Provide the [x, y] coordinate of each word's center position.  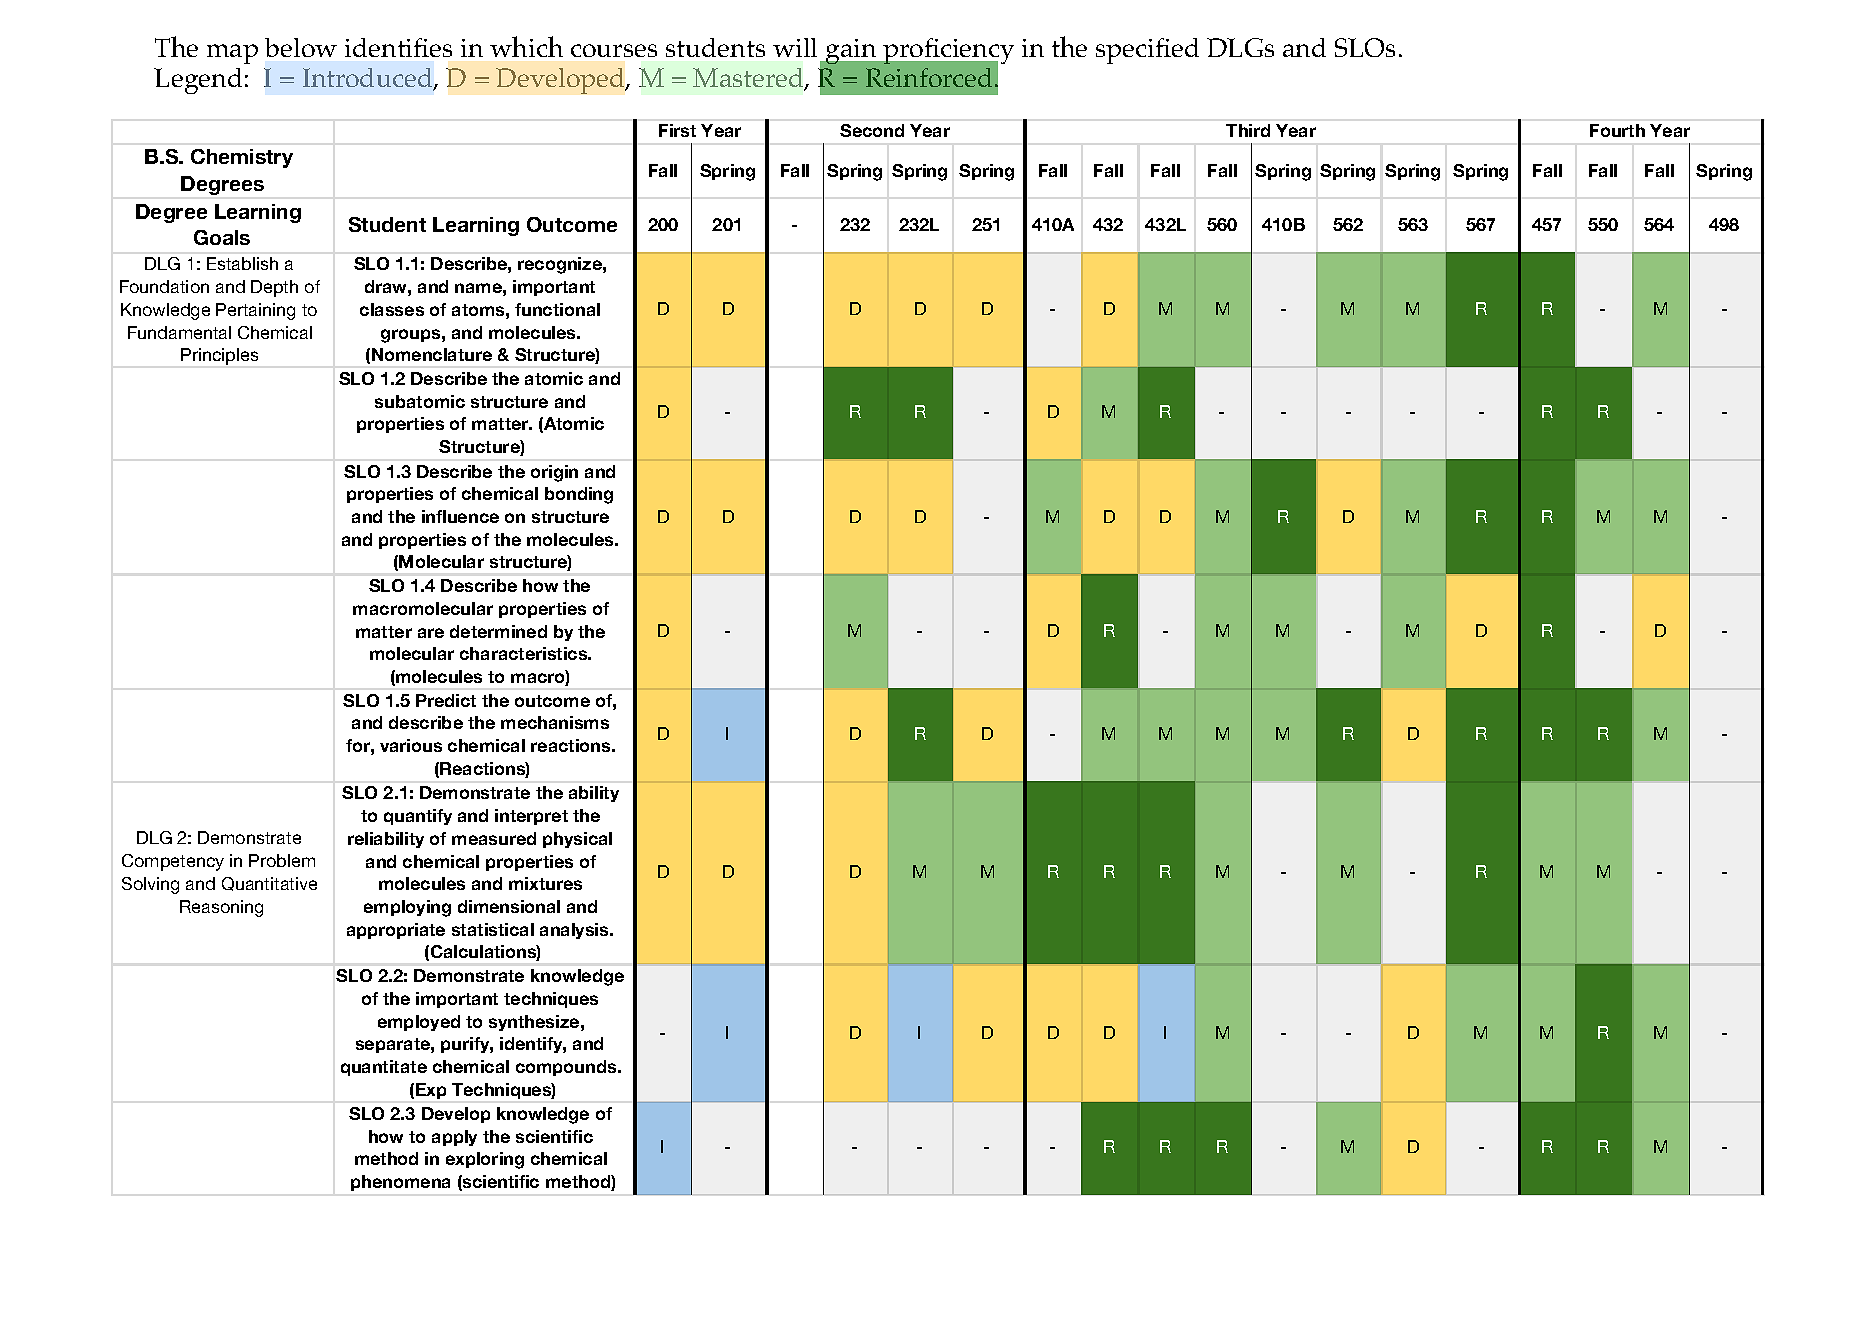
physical [577, 840]
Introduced [369, 79]
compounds [567, 1068]
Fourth [1617, 130]
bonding [579, 495]
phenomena [400, 1183]
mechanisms [555, 722]
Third [1248, 130]
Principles [219, 356]
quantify [418, 817]
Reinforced [929, 77]
